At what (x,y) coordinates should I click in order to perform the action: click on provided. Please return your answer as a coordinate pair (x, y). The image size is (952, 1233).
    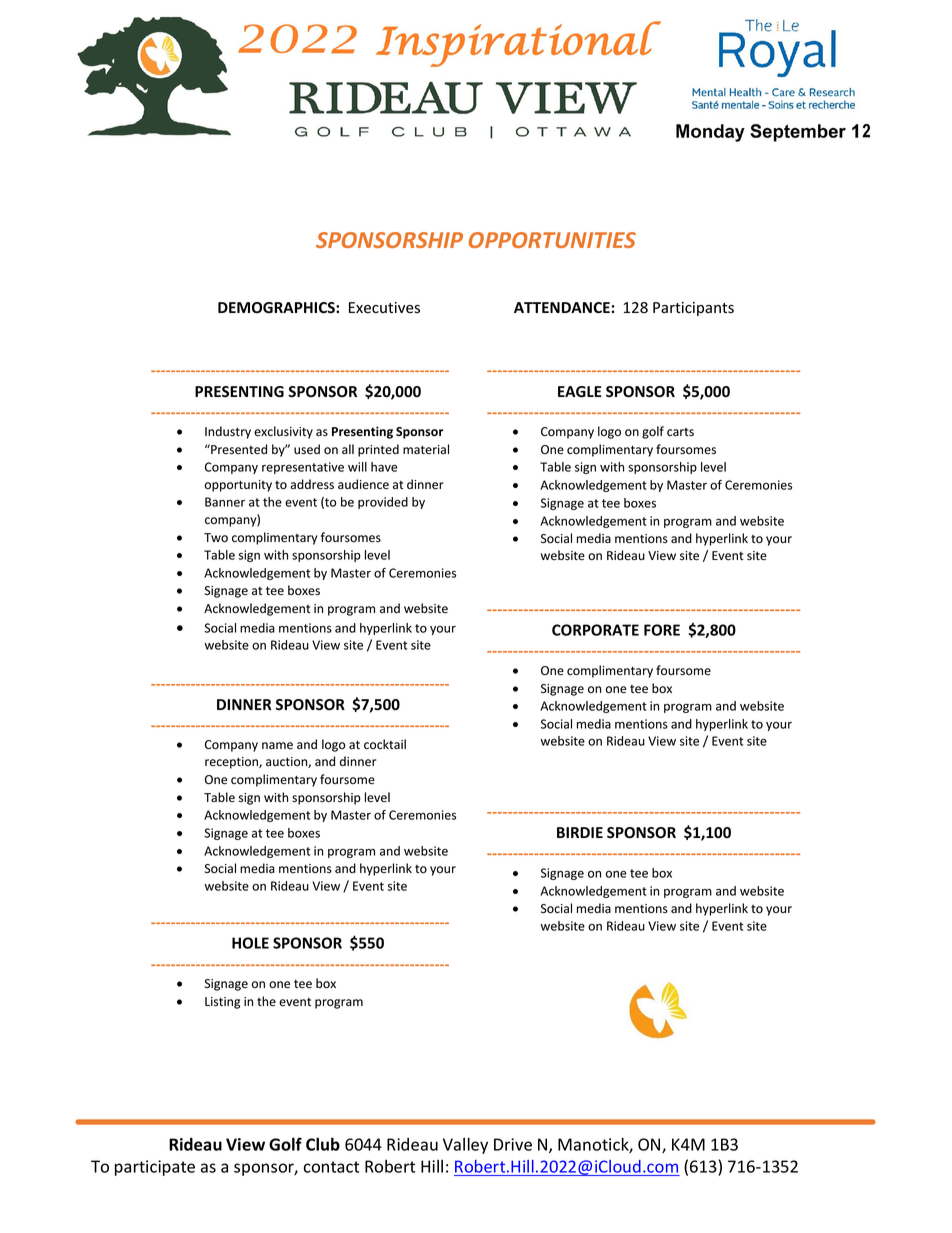
    Looking at the image, I should click on (383, 503).
